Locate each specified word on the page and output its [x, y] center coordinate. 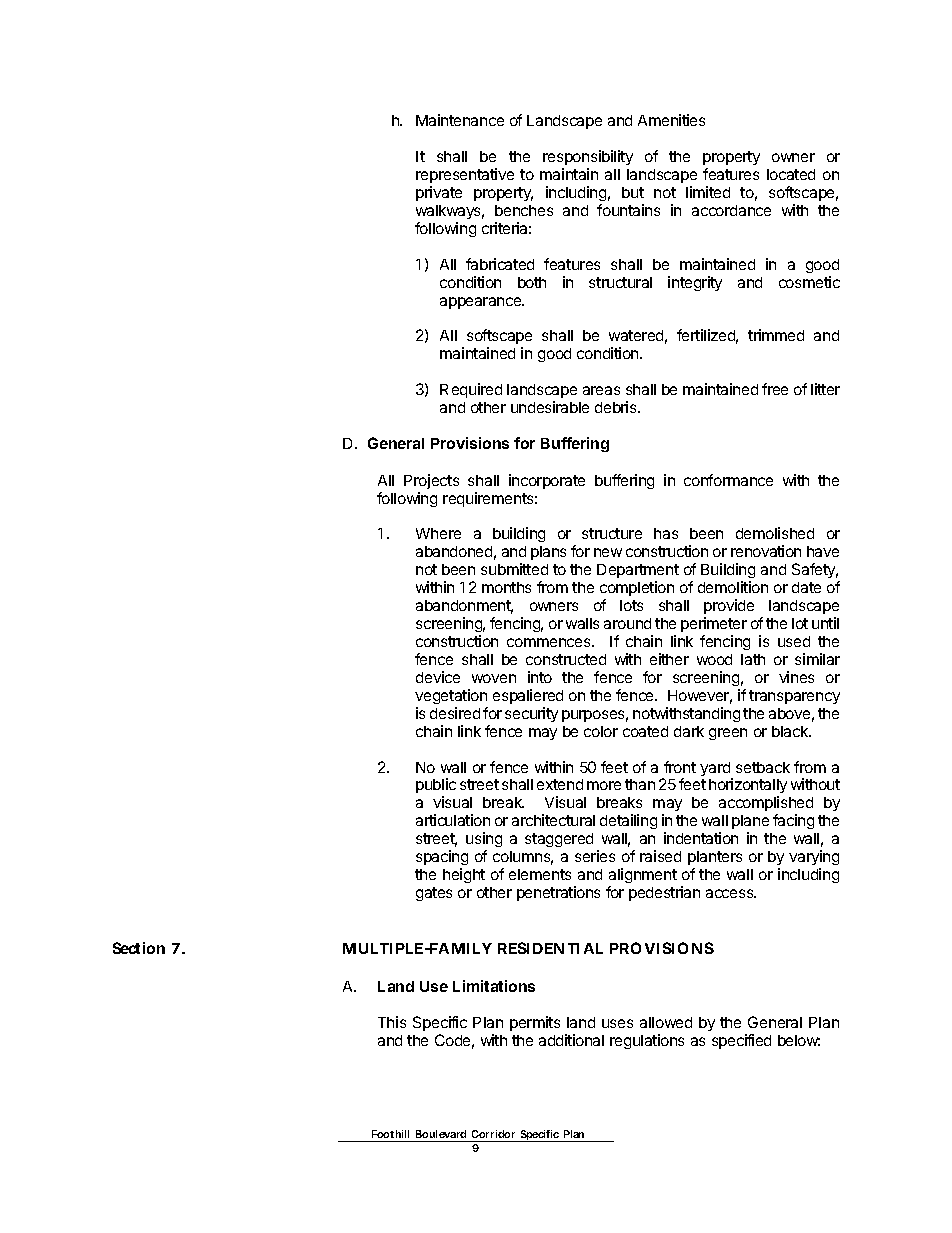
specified [741, 1041]
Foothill [390, 1134]
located [791, 174]
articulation [453, 820]
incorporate [547, 481]
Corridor [493, 1134]
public [436, 787]
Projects [431, 481]
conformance [728, 480]
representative [465, 175]
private [439, 193]
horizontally [748, 787]
